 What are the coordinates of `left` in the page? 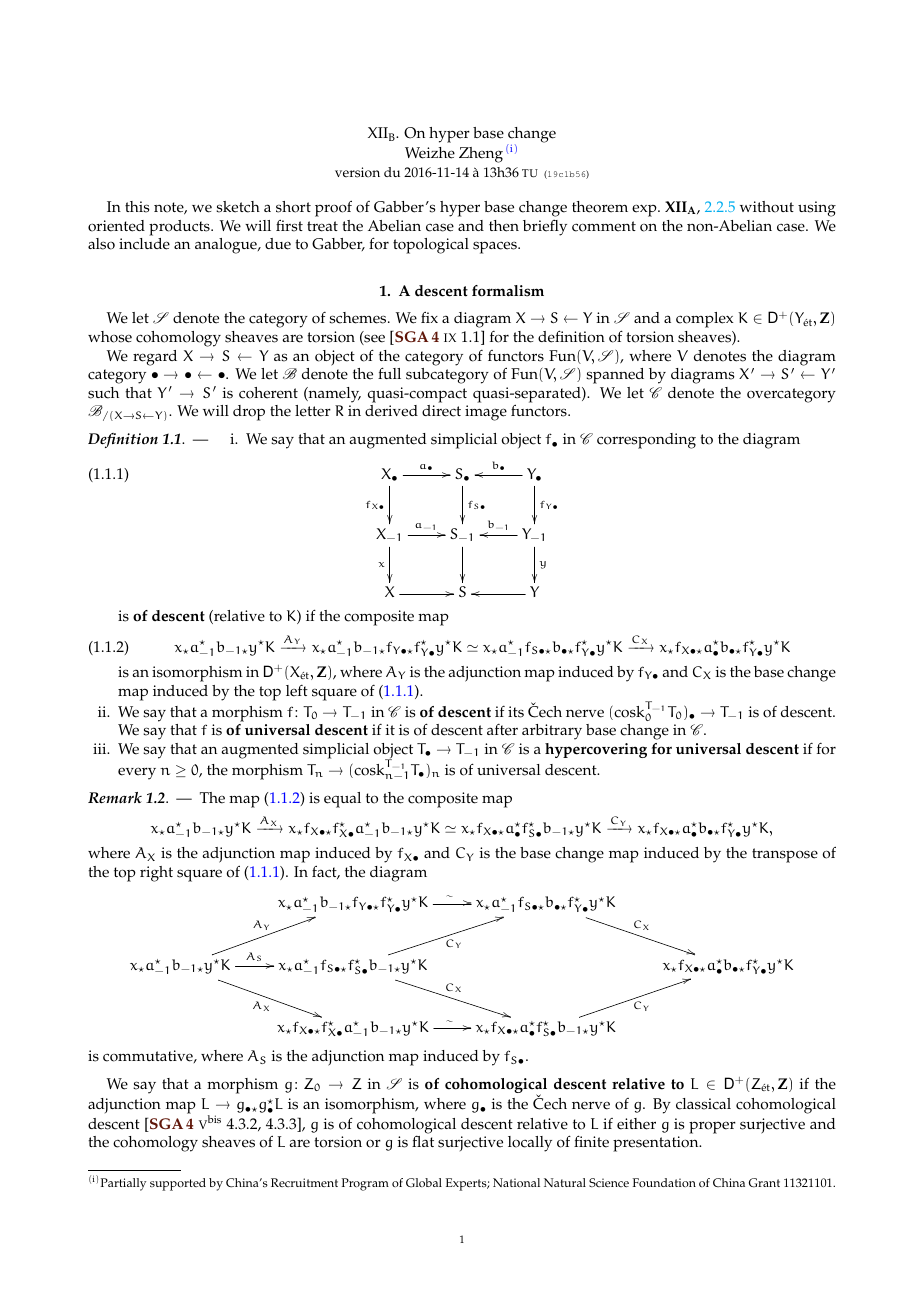 It's located at (297, 691).
